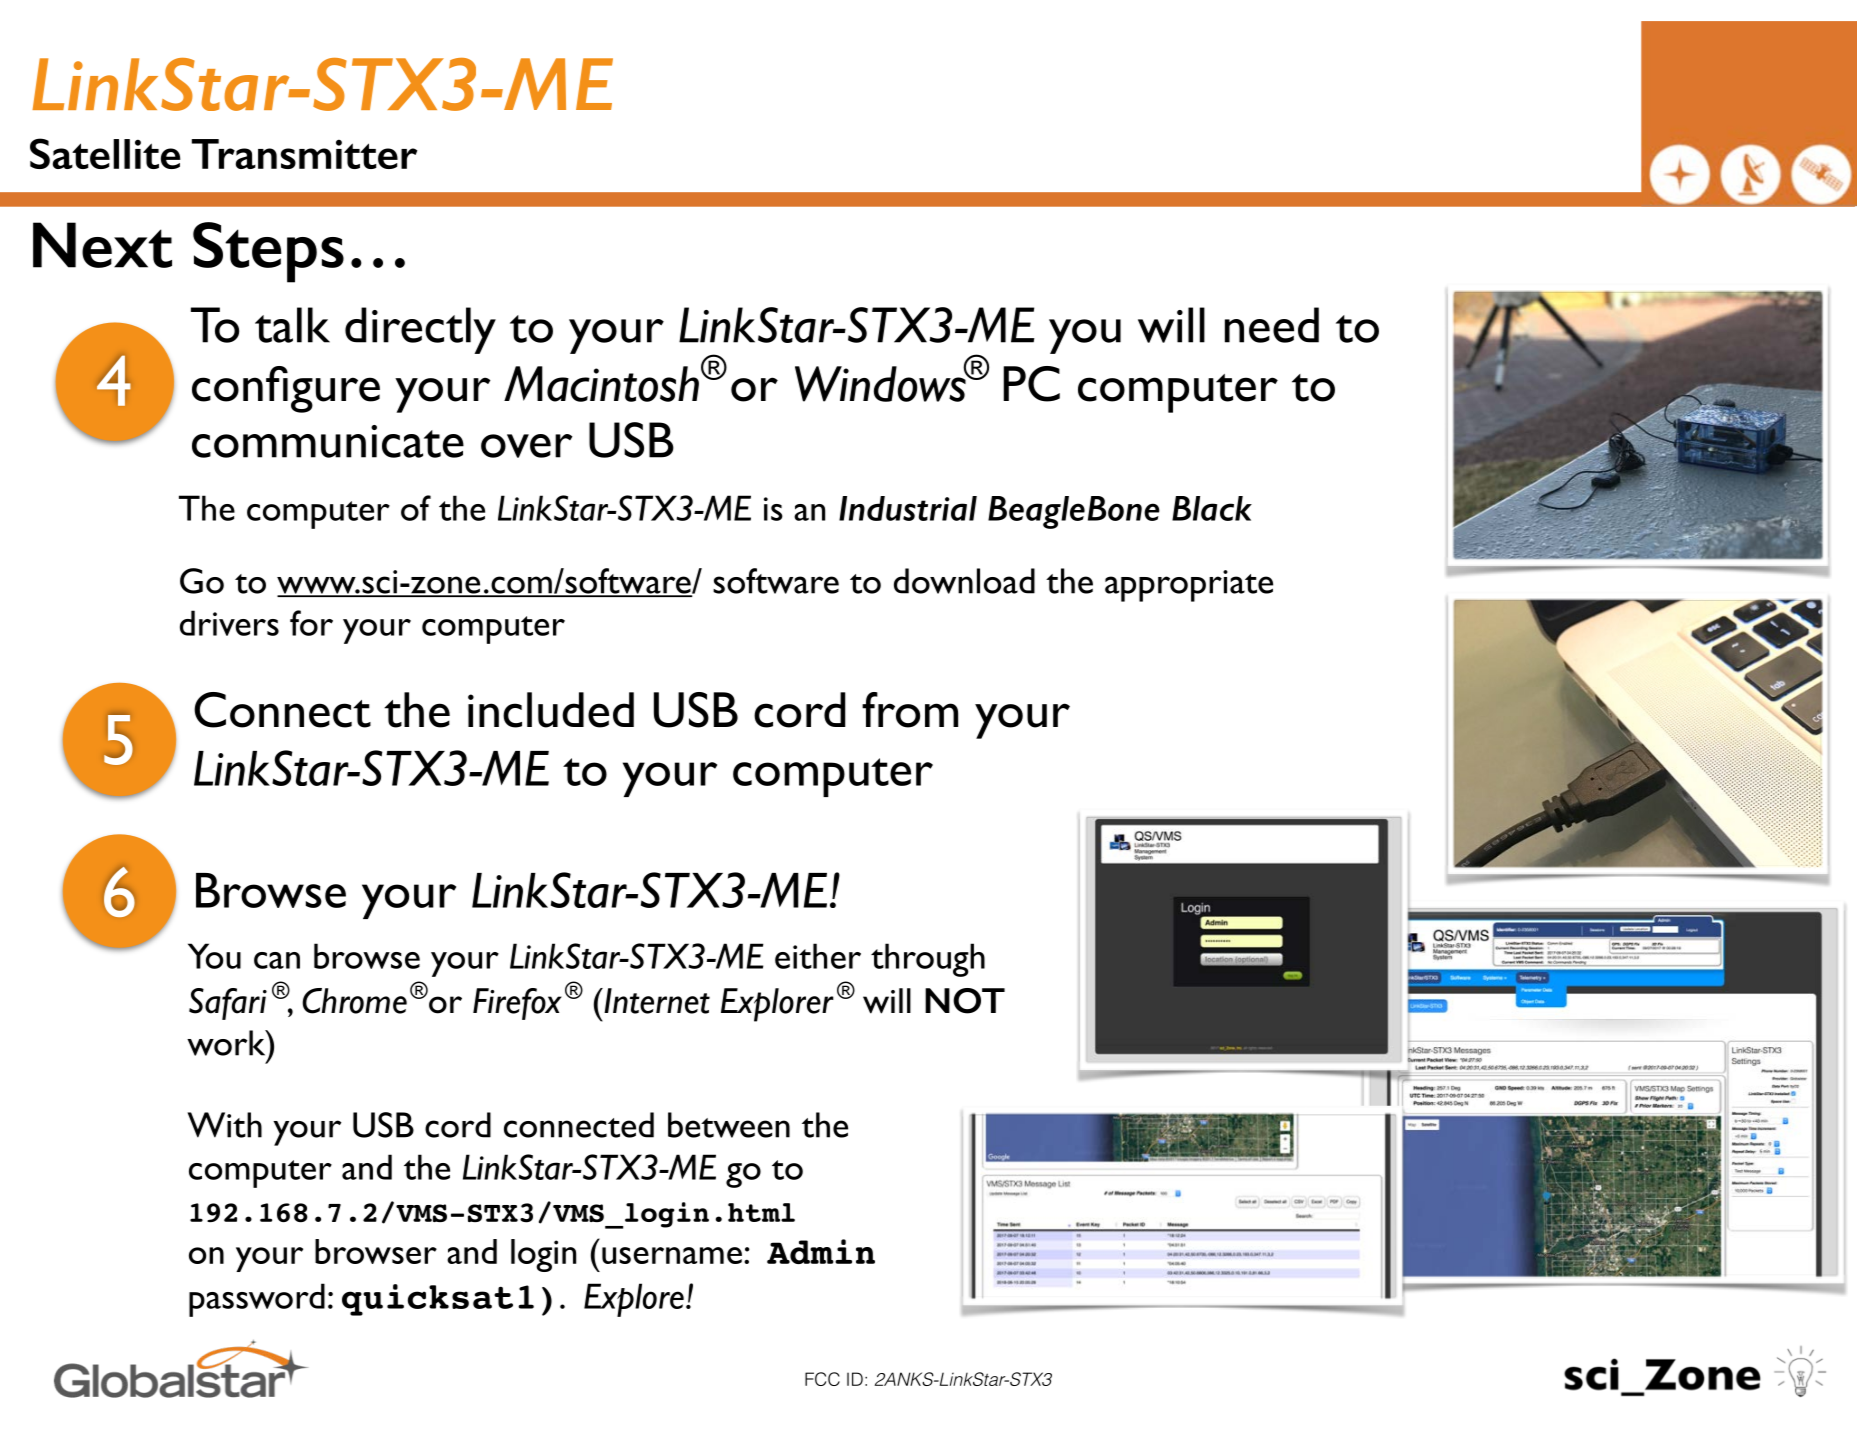  What do you see at coordinates (965, 1001) in the page?
I see `NOT` at bounding box center [965, 1001].
